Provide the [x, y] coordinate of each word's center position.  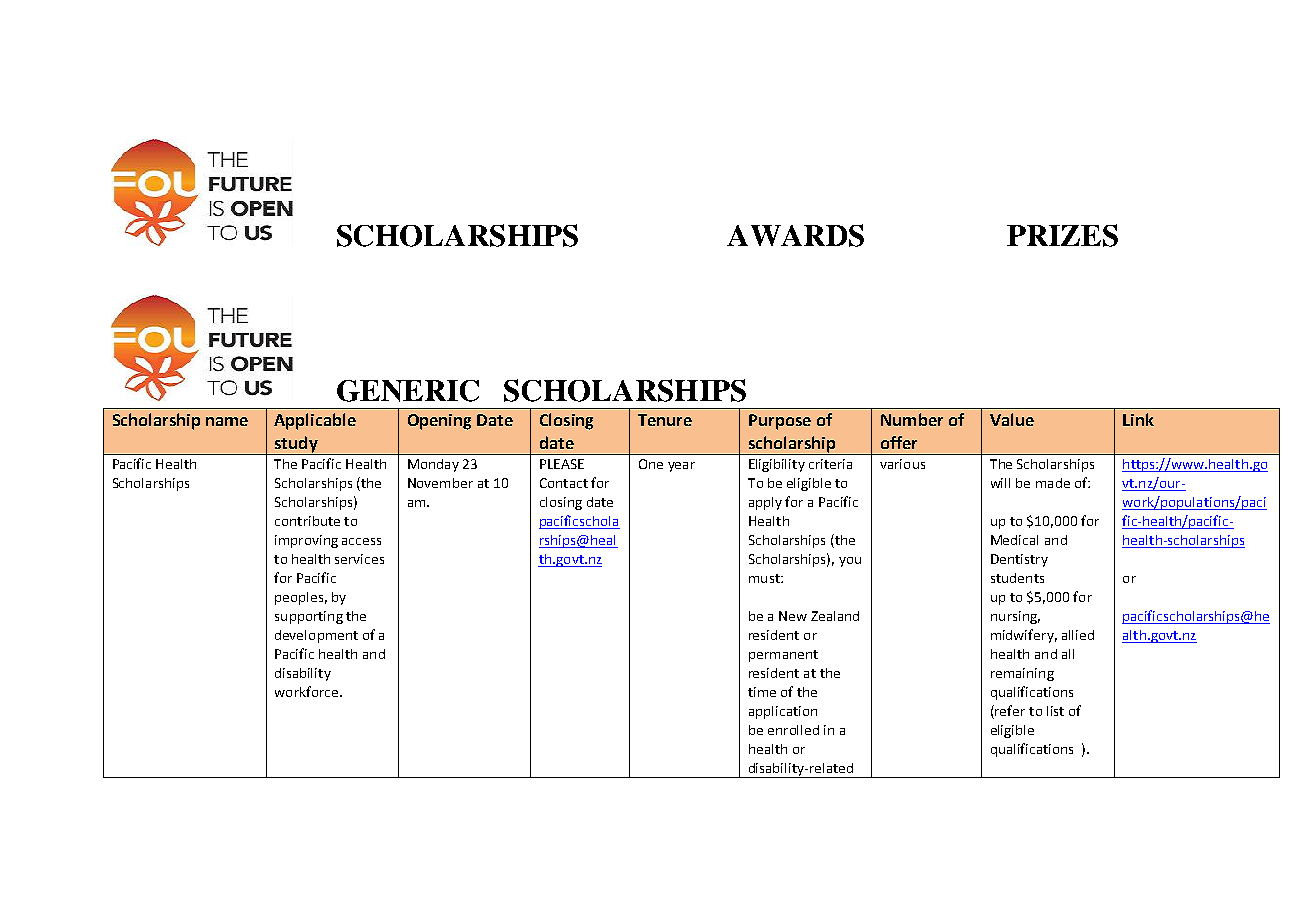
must [765, 578]
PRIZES [1062, 235]
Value [1012, 419]
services [359, 559]
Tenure [665, 420]
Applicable [315, 421]
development [316, 636]
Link [1138, 419]
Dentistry [1019, 560]
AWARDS [795, 235]
